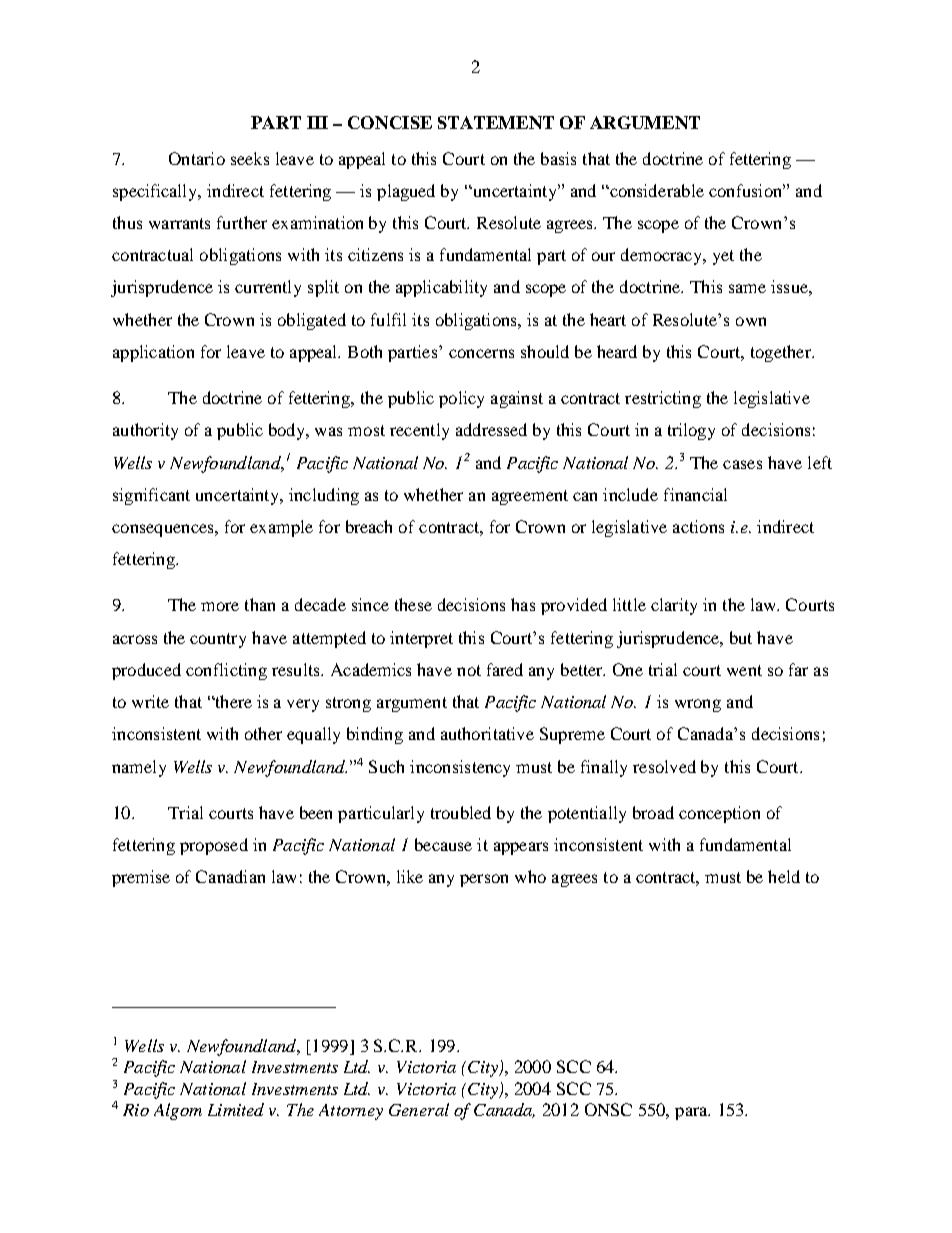 This document has height=1233, width=952. What do you see at coordinates (197, 158) in the document?
I see `Ontario` at bounding box center [197, 158].
